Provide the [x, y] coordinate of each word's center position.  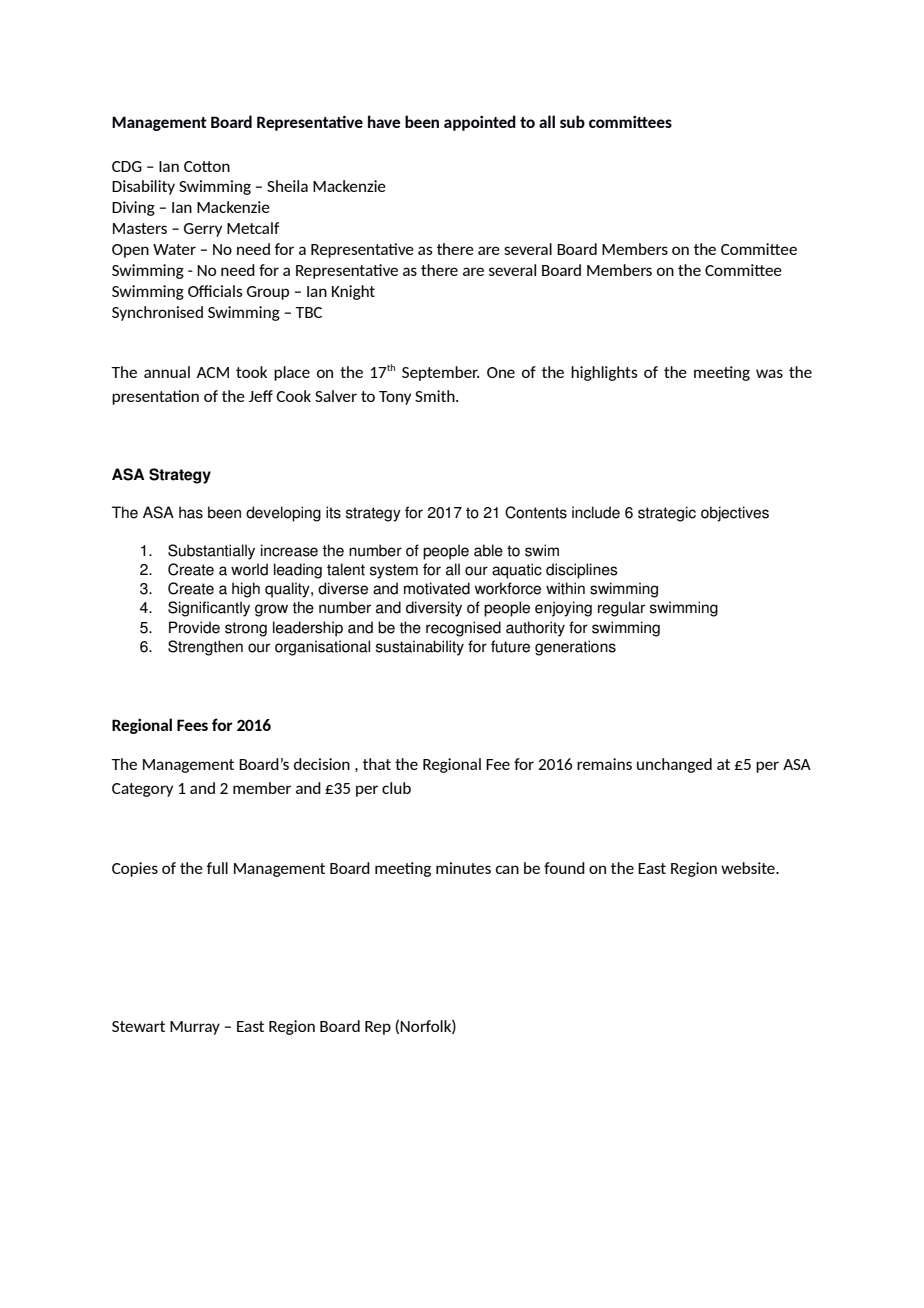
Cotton [207, 166]
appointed [480, 123]
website [749, 868]
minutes [463, 868]
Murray [195, 1028]
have [384, 121]
